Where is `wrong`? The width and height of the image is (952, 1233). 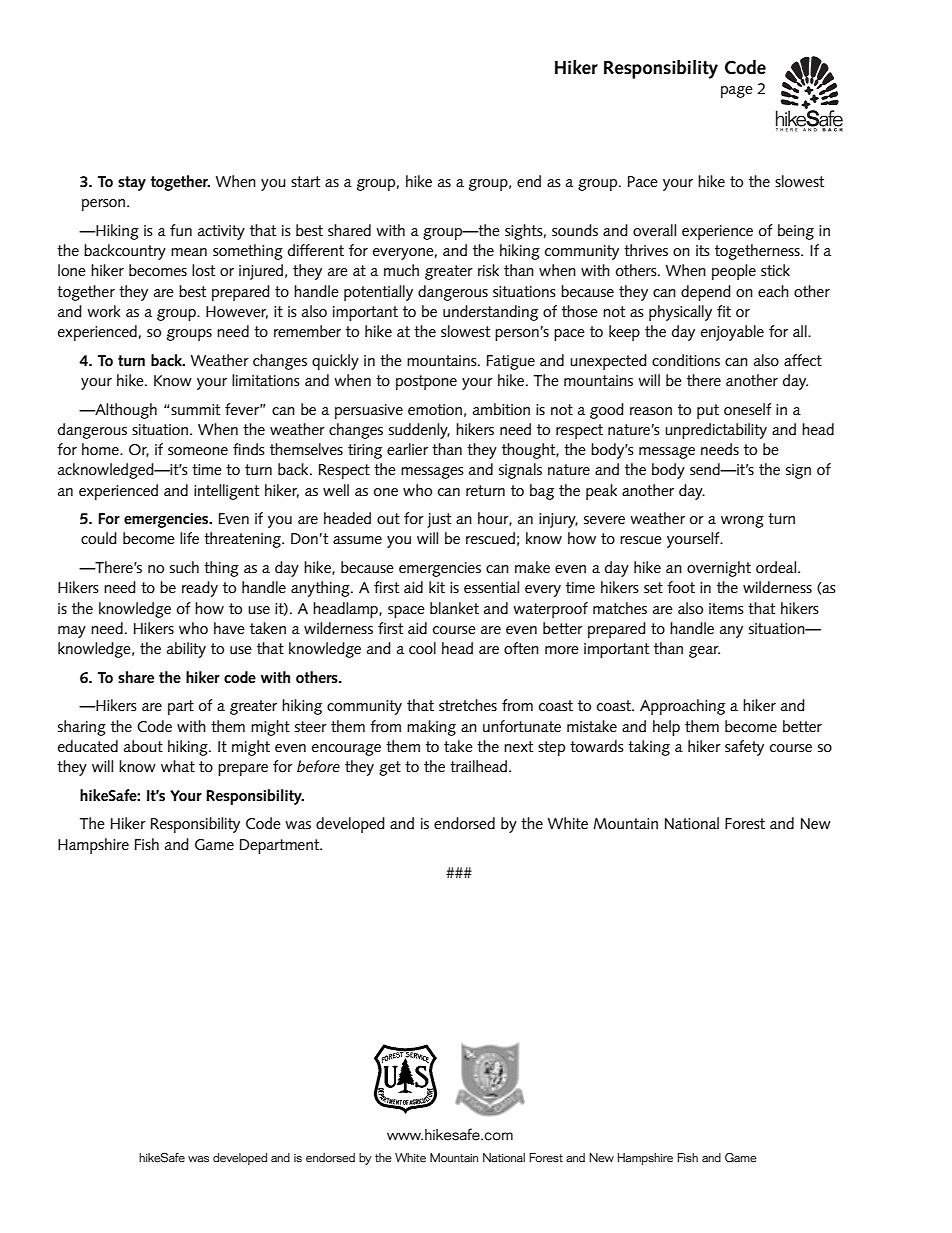
wrong is located at coordinates (742, 522).
